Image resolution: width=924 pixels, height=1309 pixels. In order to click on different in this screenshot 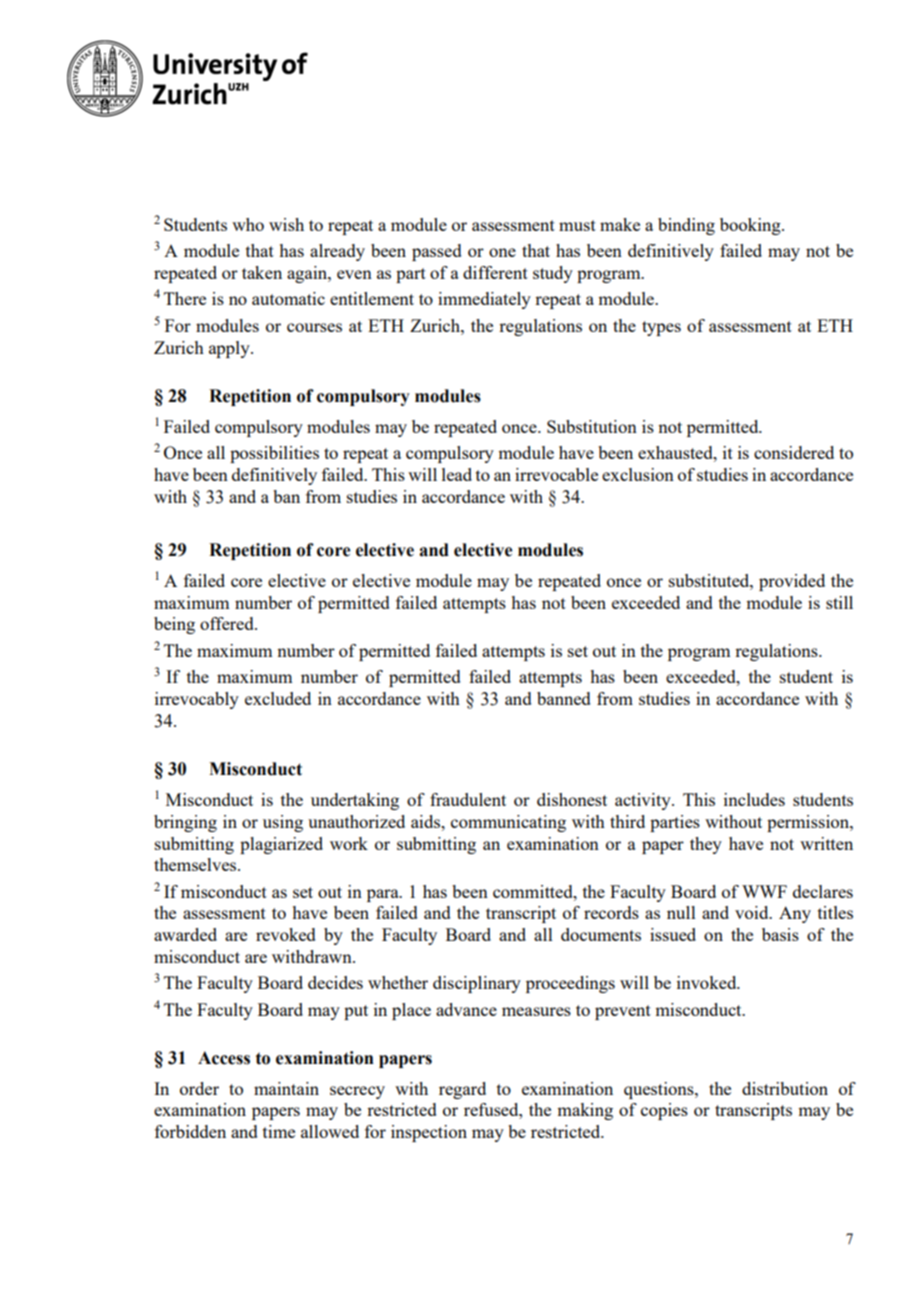, I will do `click(495, 272)`.
